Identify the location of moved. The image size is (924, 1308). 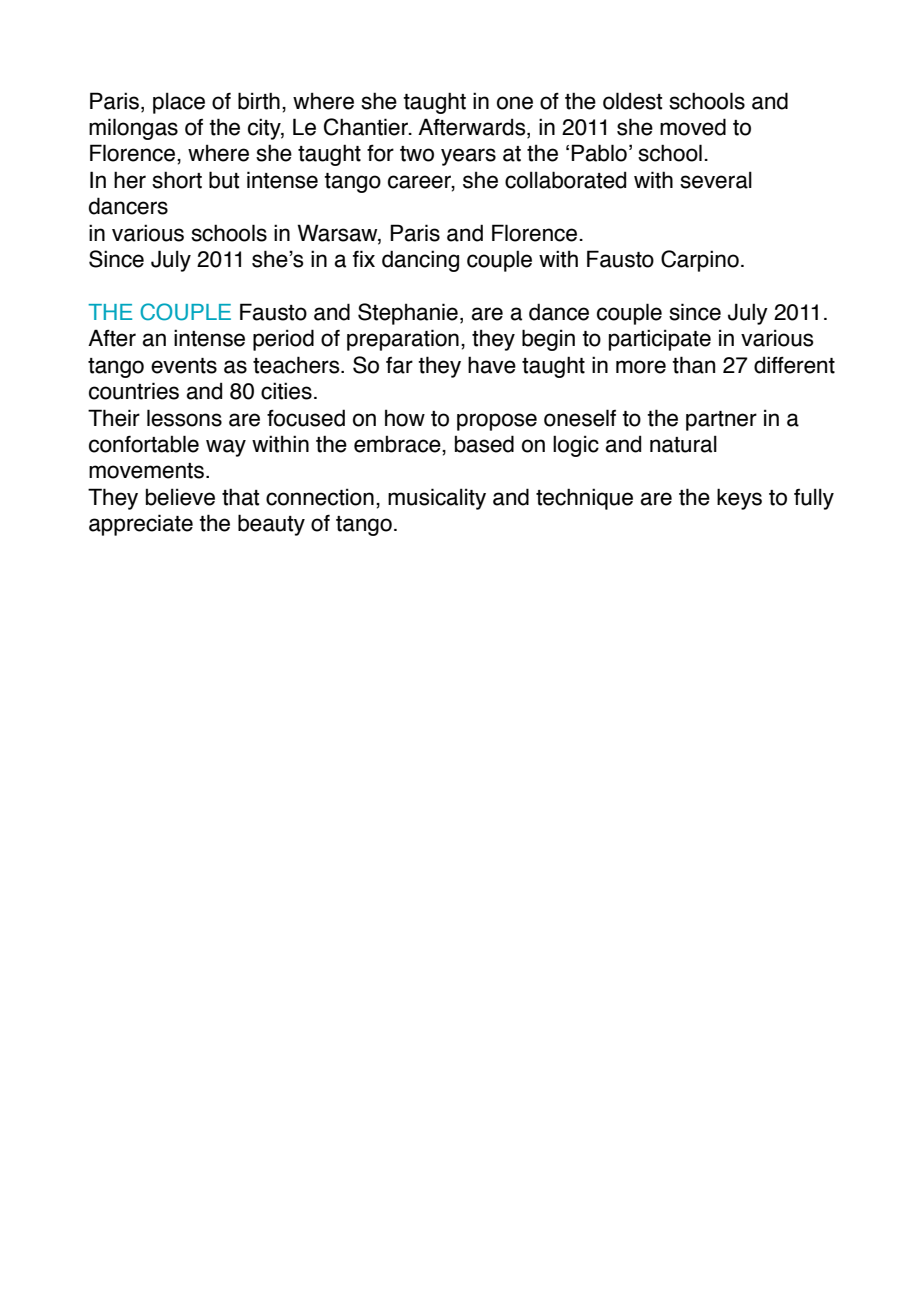
(693, 127).
